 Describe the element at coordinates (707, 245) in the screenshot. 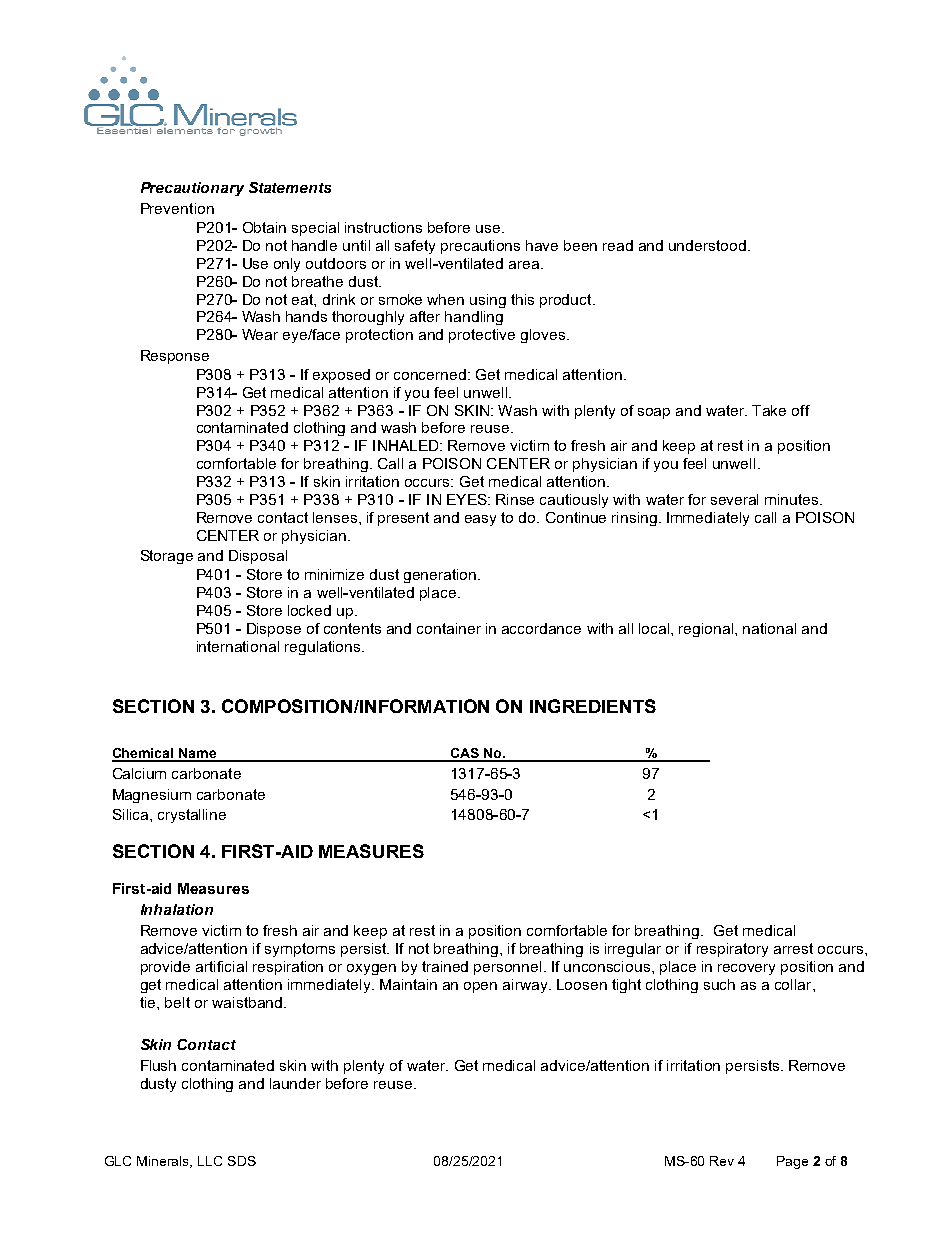

I see `understood` at that location.
